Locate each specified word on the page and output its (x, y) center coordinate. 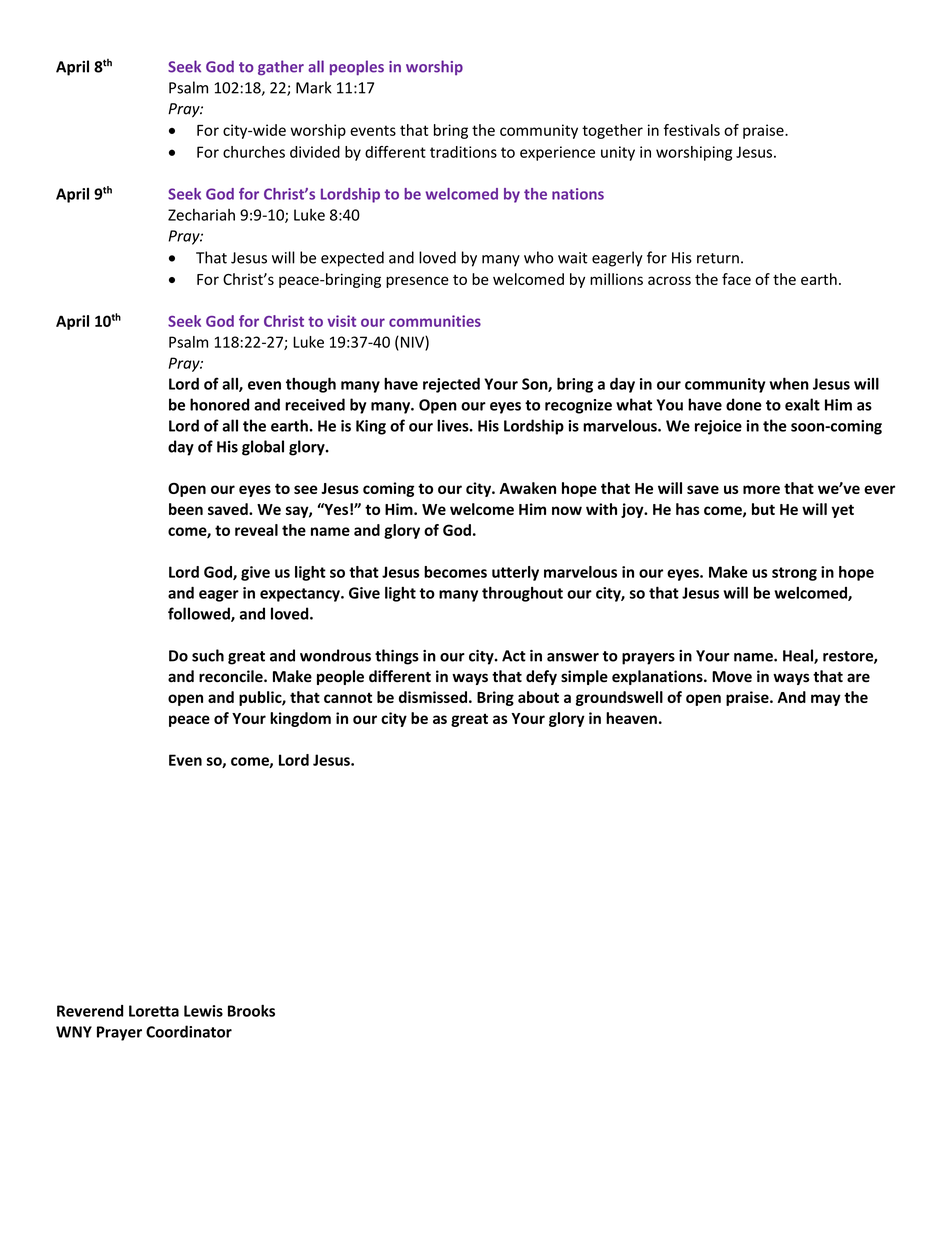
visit (341, 321)
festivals (692, 130)
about (538, 697)
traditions (463, 152)
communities (435, 321)
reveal (256, 530)
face (736, 279)
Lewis (203, 1011)
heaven (631, 718)
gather (281, 68)
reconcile (232, 676)
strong (794, 574)
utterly (515, 573)
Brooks (251, 1010)
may (826, 700)
